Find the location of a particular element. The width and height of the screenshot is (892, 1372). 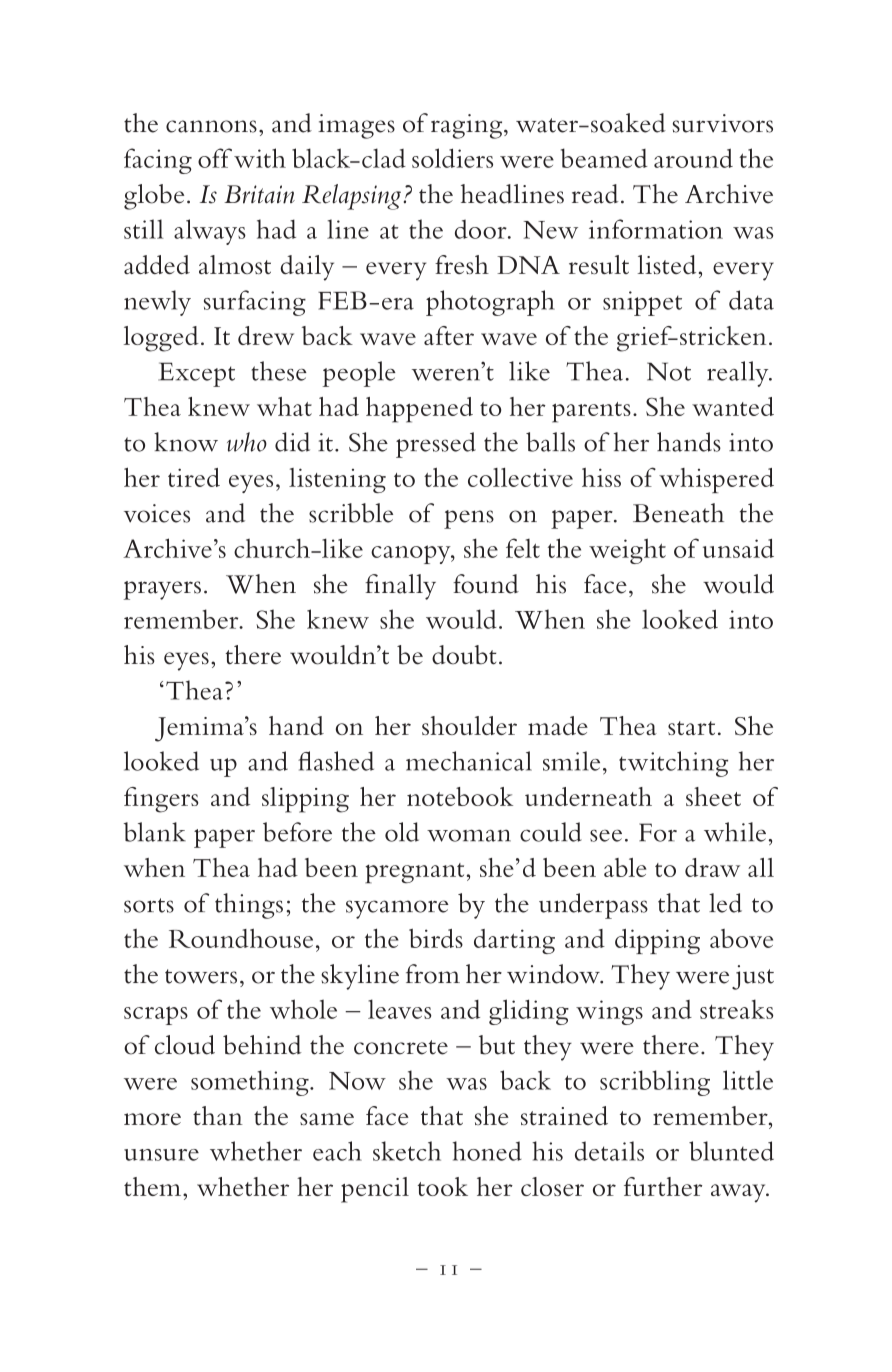

soldiers is located at coordinates (452, 158).
